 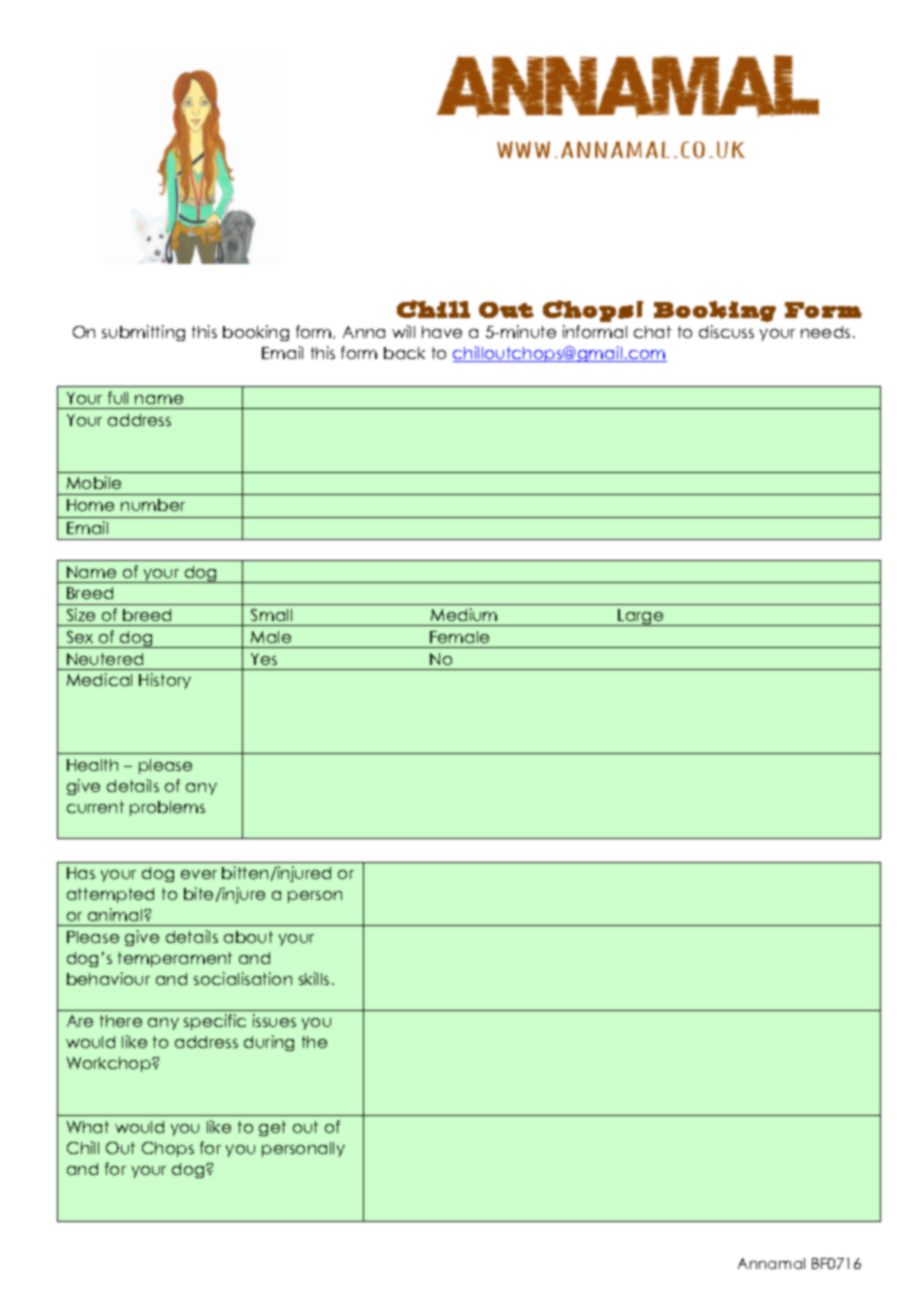 What do you see at coordinates (88, 1127) in the screenshot?
I see `What` at bounding box center [88, 1127].
